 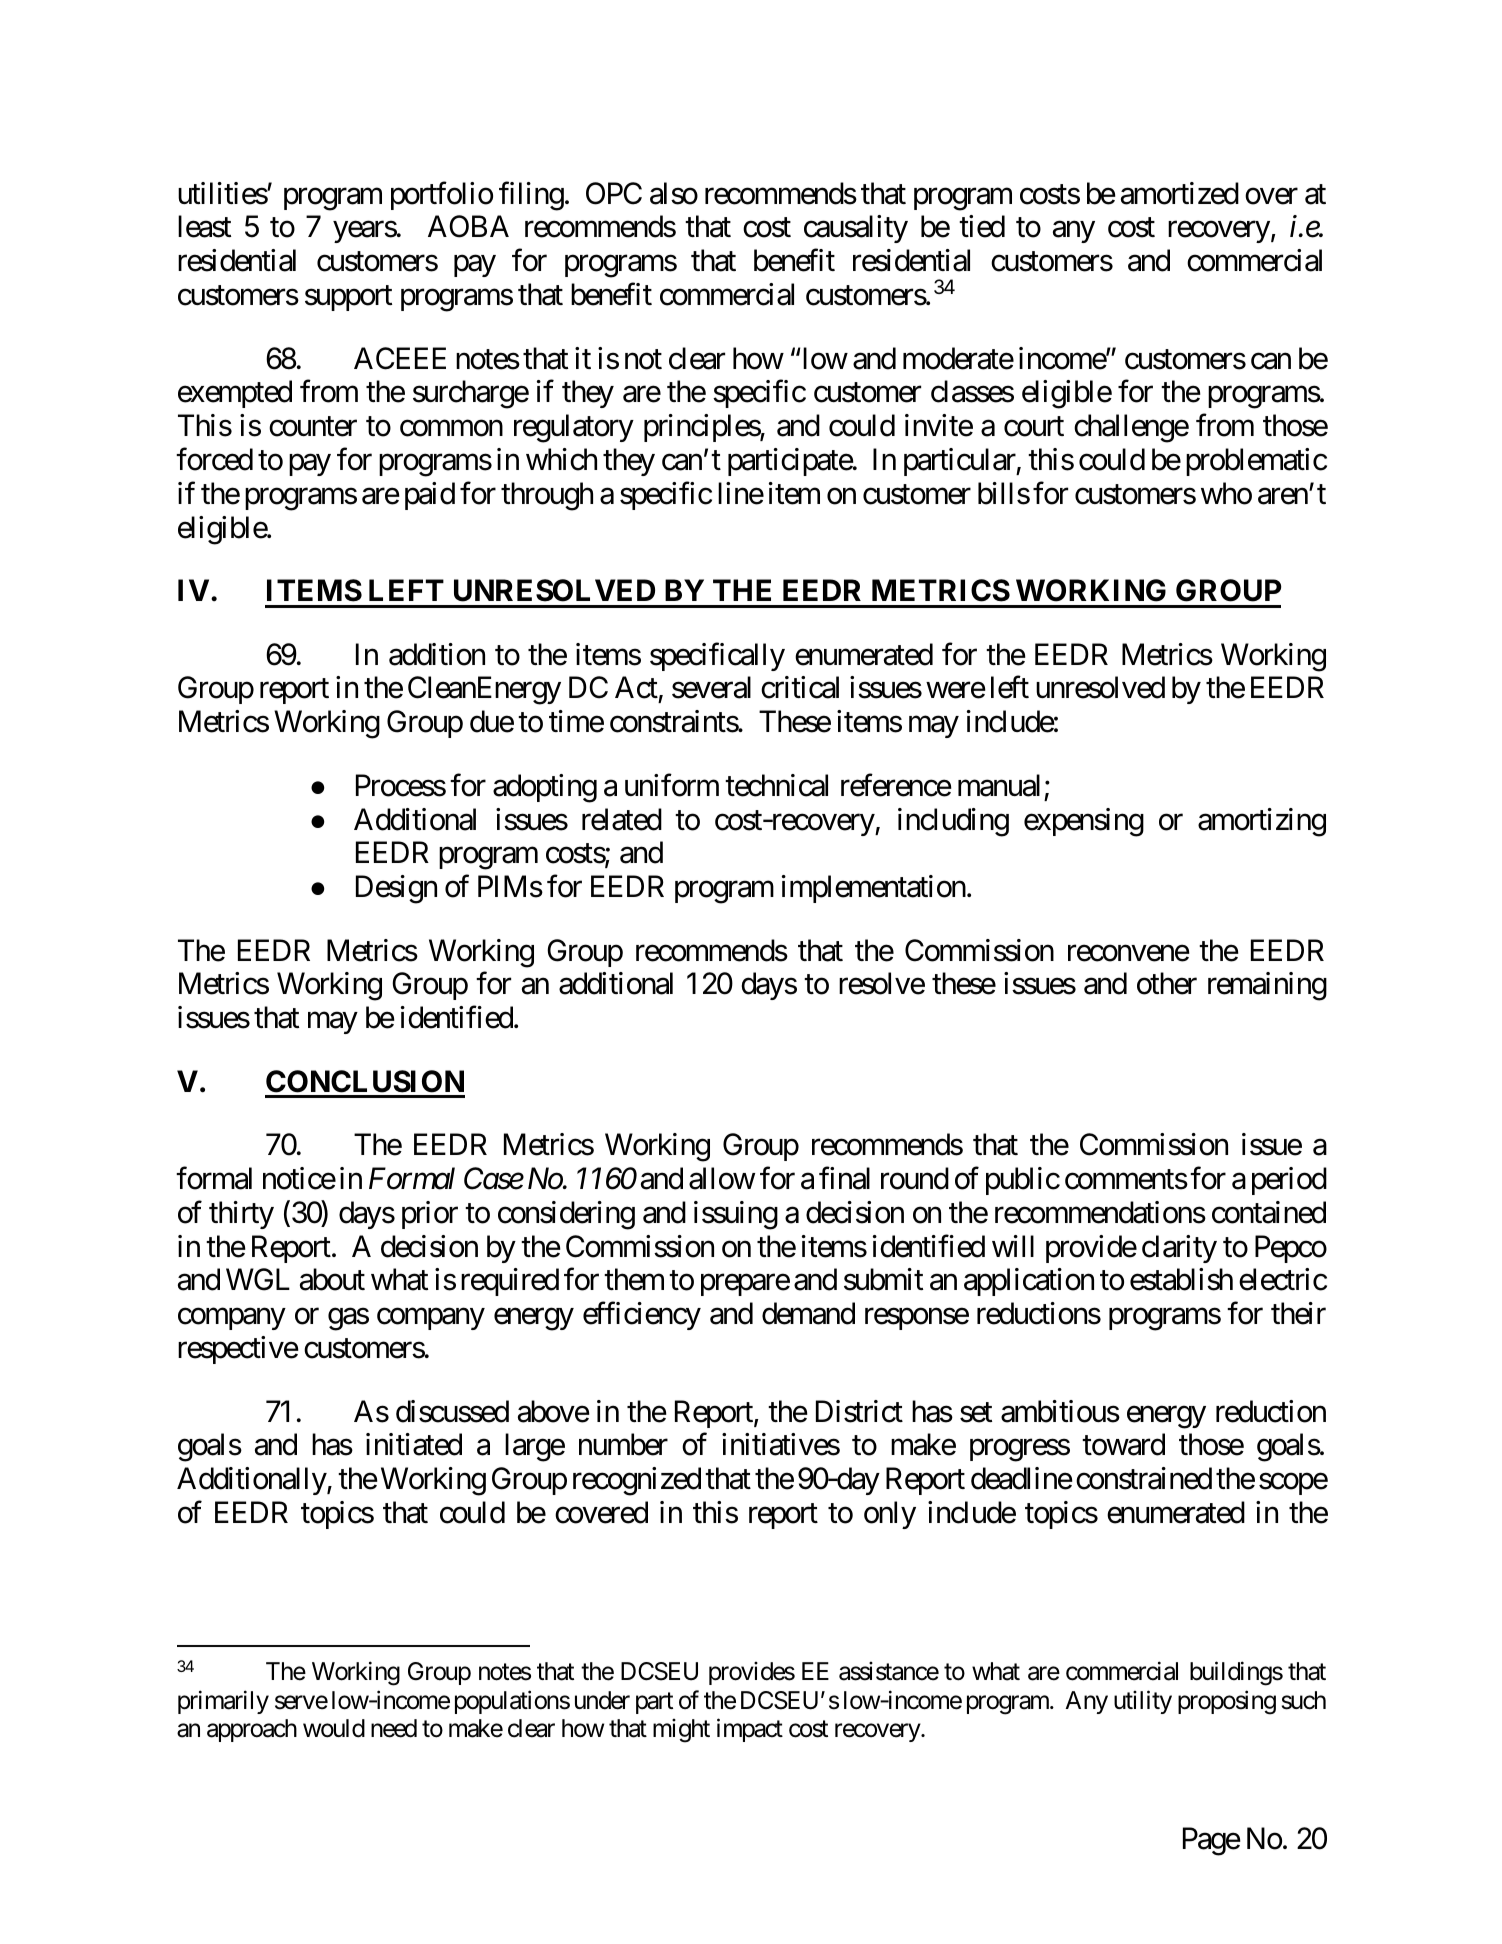 I want to click on would, so click(x=334, y=1728).
